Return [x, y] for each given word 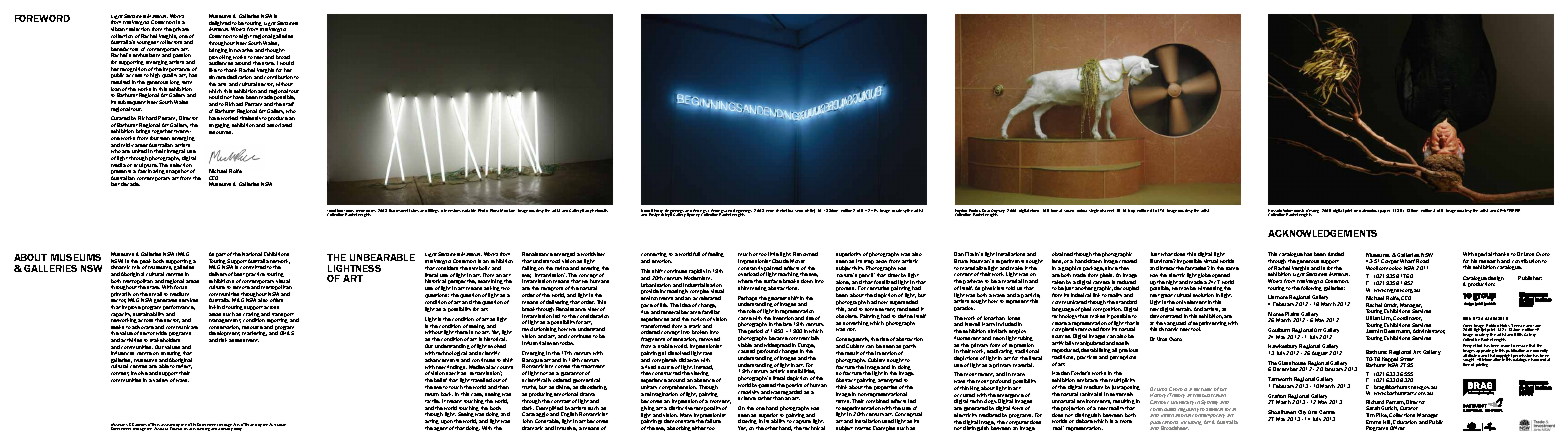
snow [799, 211]
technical [814, 428]
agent [441, 429]
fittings [433, 211]
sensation [685, 339]
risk [223, 340]
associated [279, 125]
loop [1131, 211]
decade [130, 184]
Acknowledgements [1322, 233]
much [745, 254]
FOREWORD [42, 18]
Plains [1293, 315]
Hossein [1275, 212]
